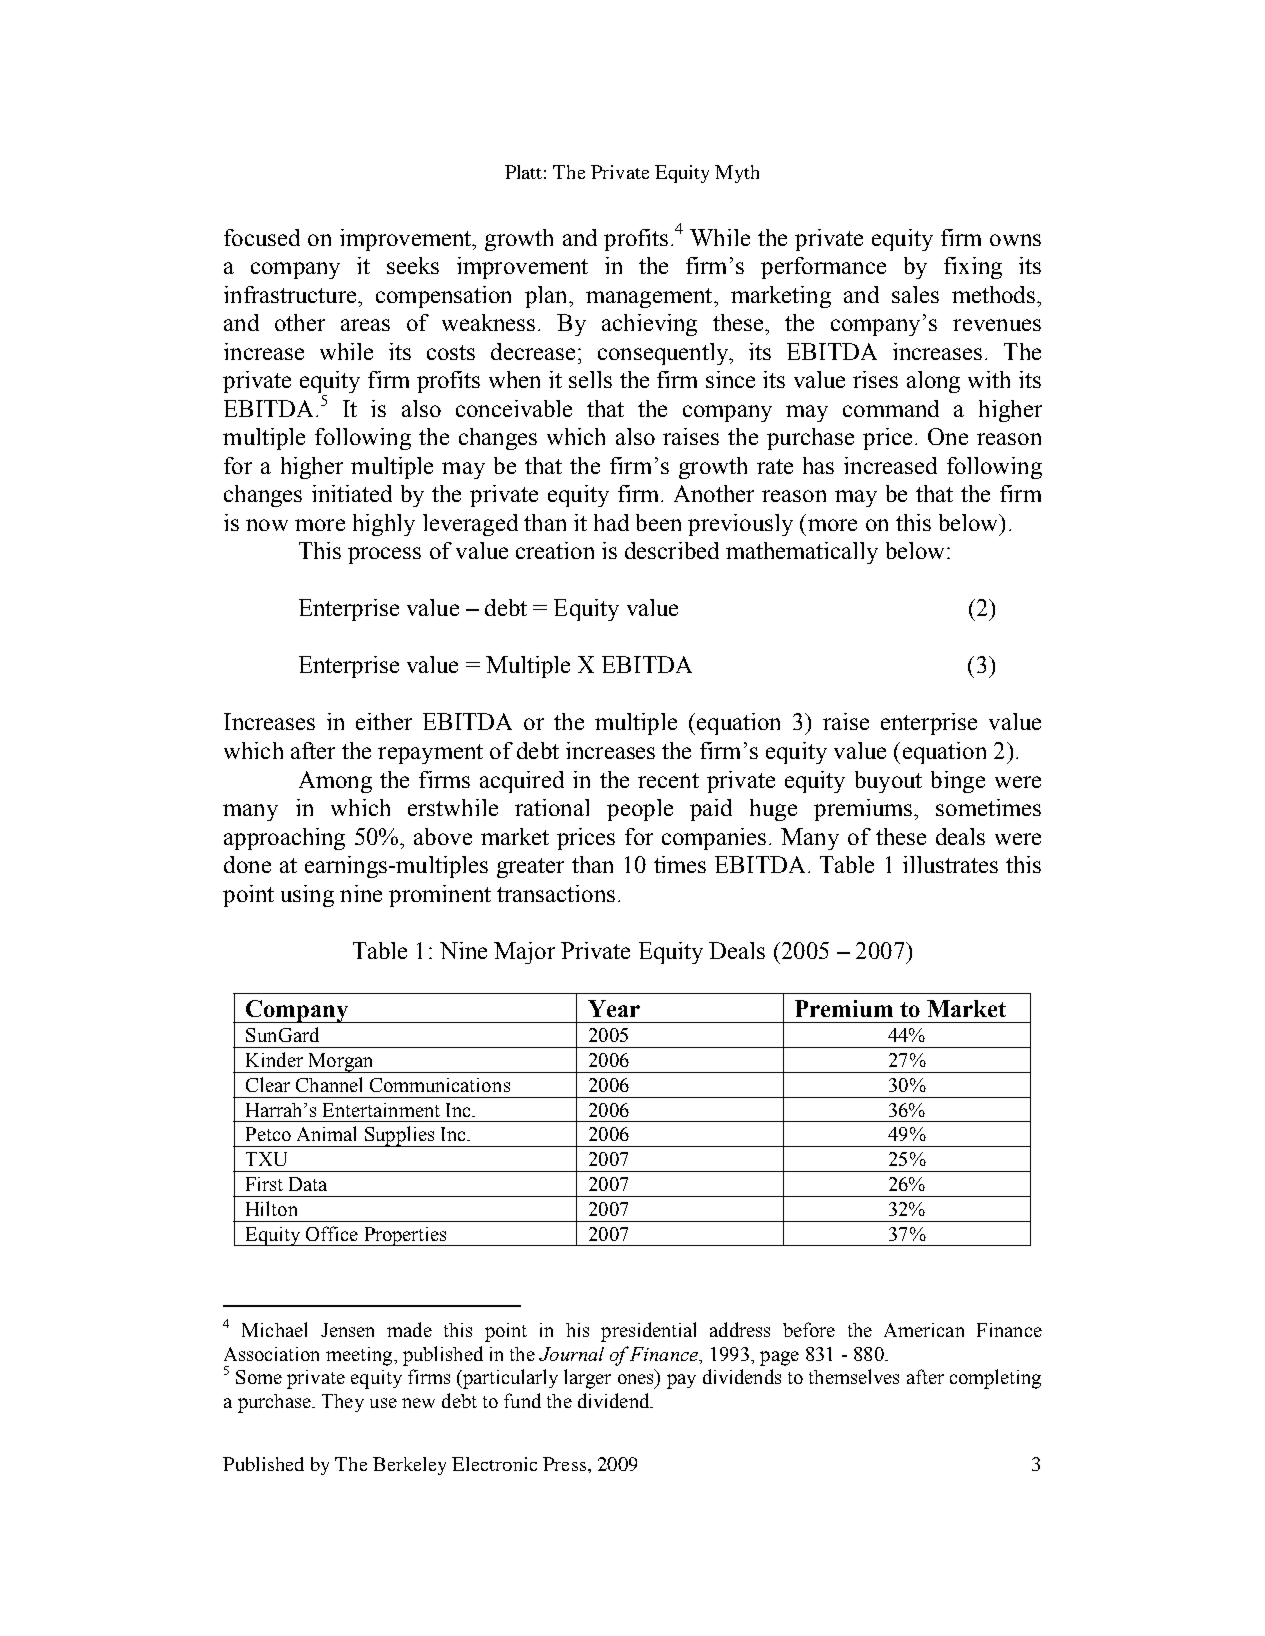 This screenshot has width=1265, height=1636. What do you see at coordinates (343, 1403) in the screenshot?
I see `They` at bounding box center [343, 1403].
